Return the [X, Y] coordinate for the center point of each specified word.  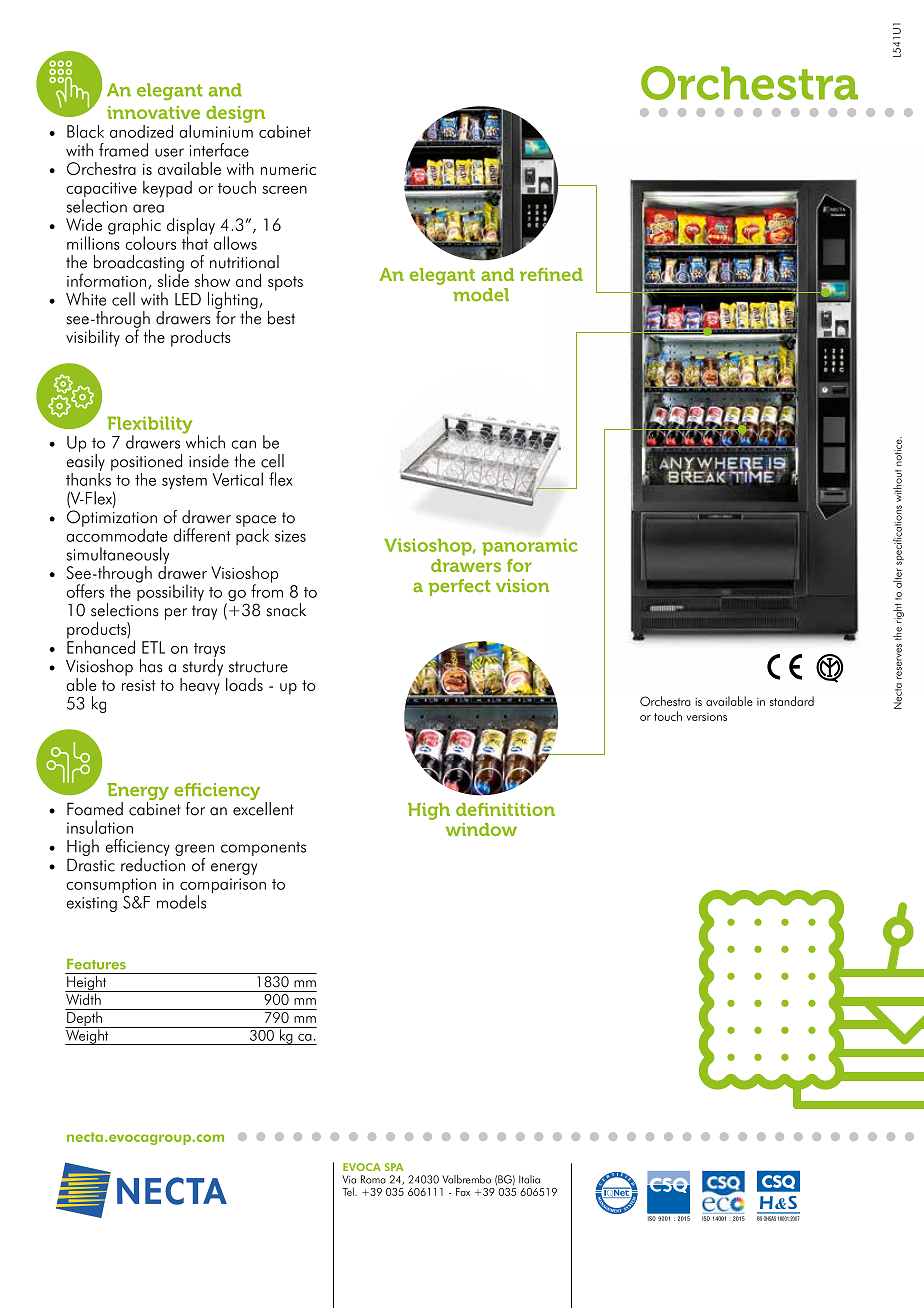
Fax [463, 1192]
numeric [288, 169]
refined [551, 274]
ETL [153, 647]
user [169, 152]
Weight [88, 1036]
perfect [460, 587]
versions [706, 717]
